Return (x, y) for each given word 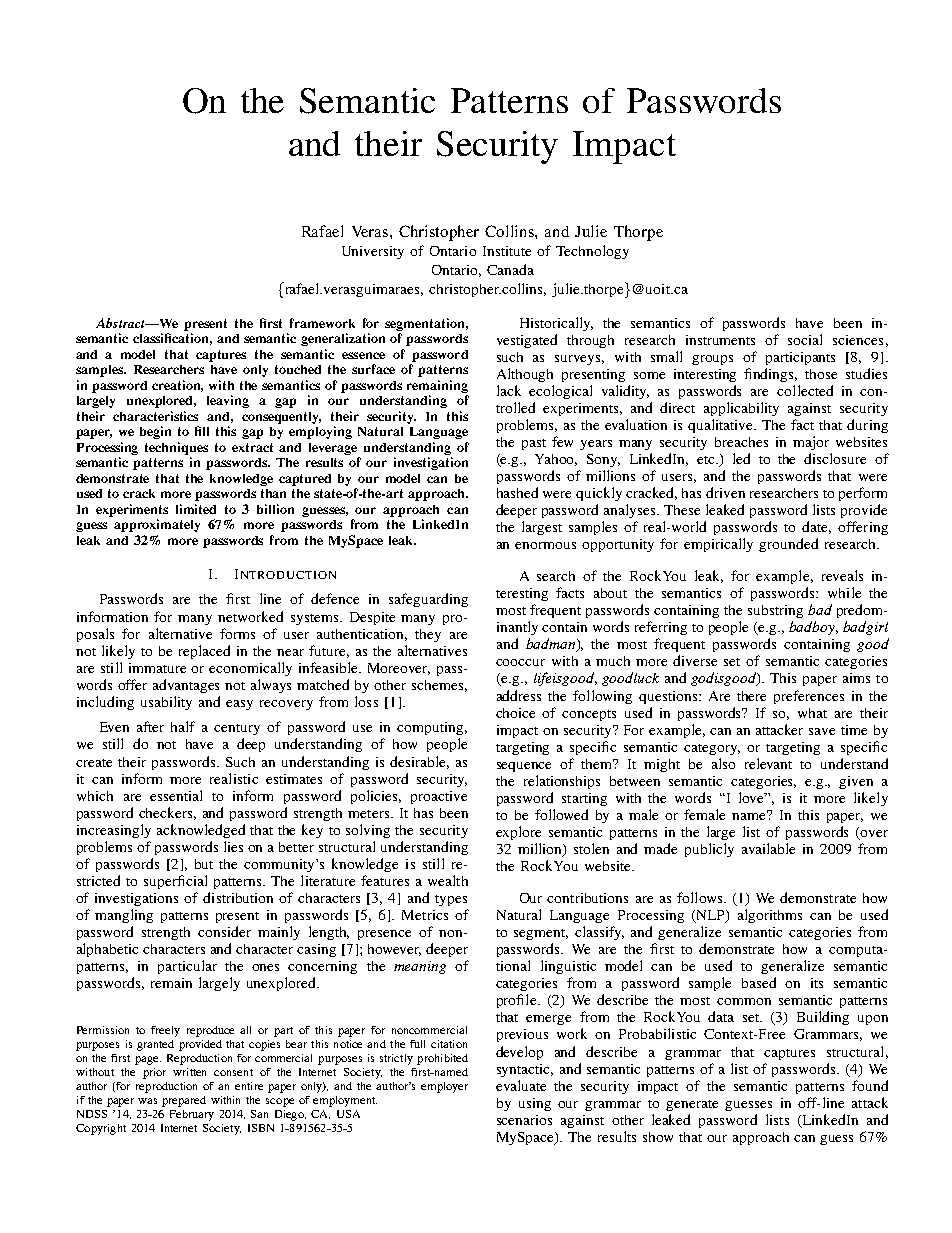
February (192, 1115)
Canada (510, 269)
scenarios (524, 1120)
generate (692, 1105)
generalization (343, 339)
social (805, 339)
